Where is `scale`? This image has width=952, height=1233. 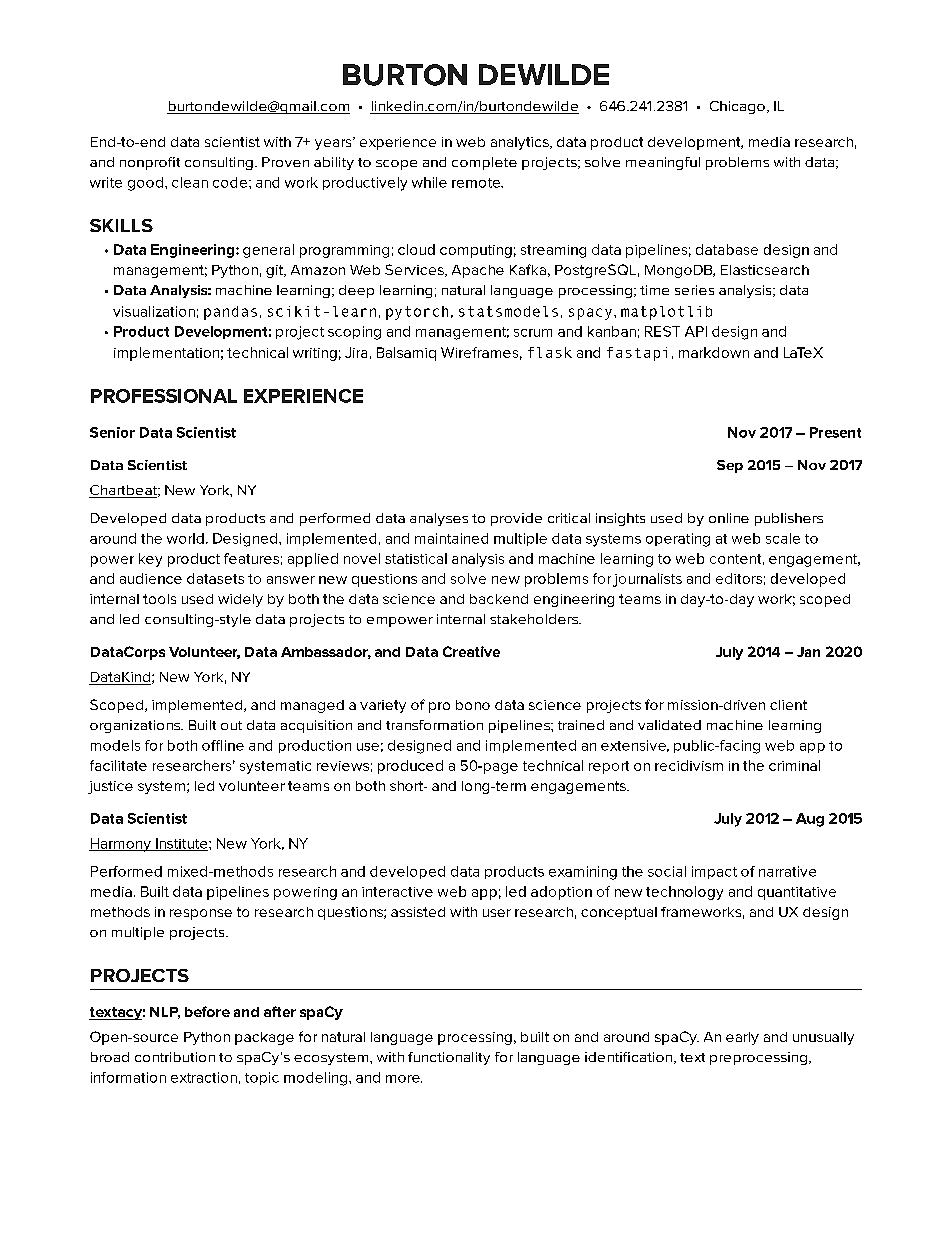
scale is located at coordinates (783, 538).
